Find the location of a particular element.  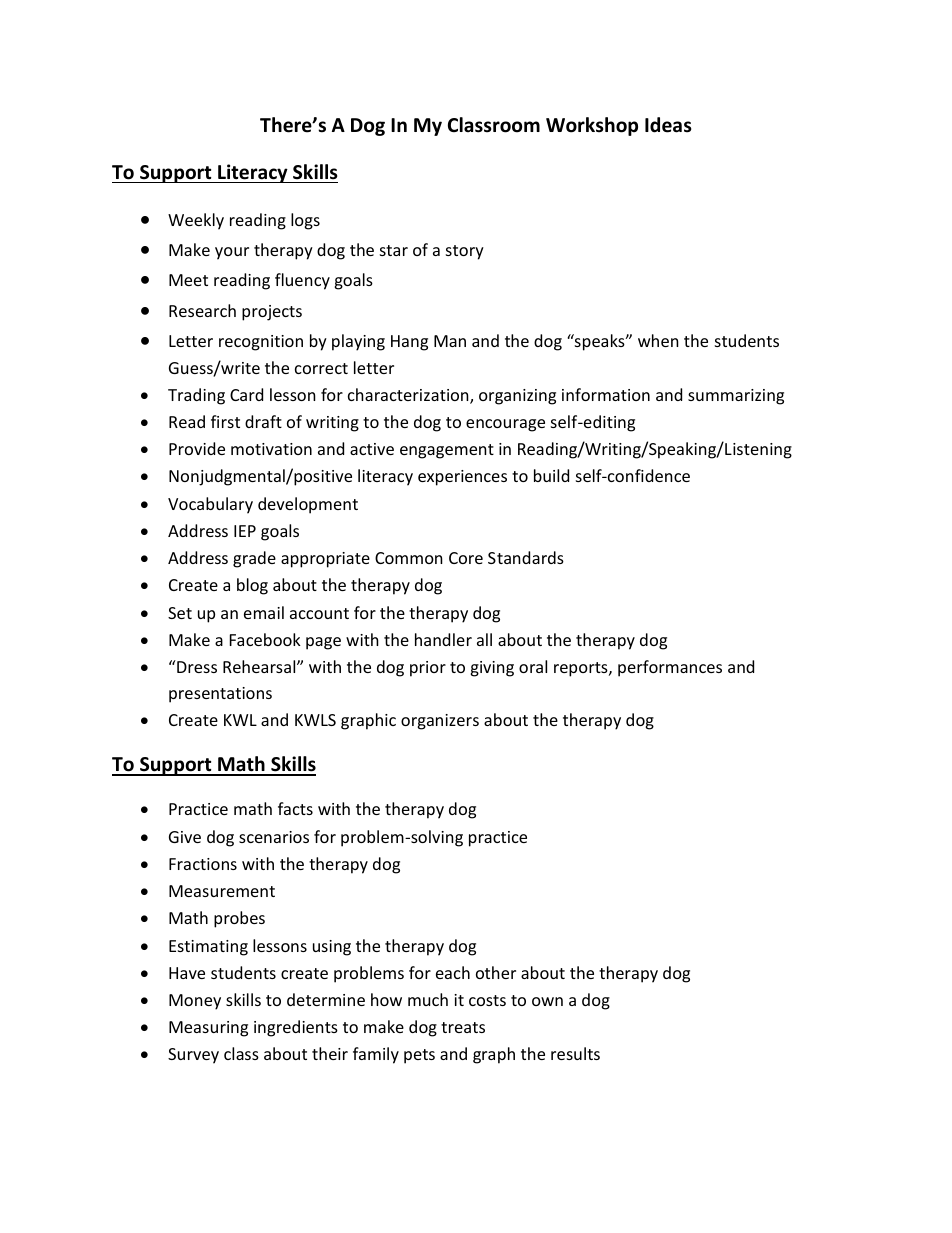

Ideas is located at coordinates (668, 125).
